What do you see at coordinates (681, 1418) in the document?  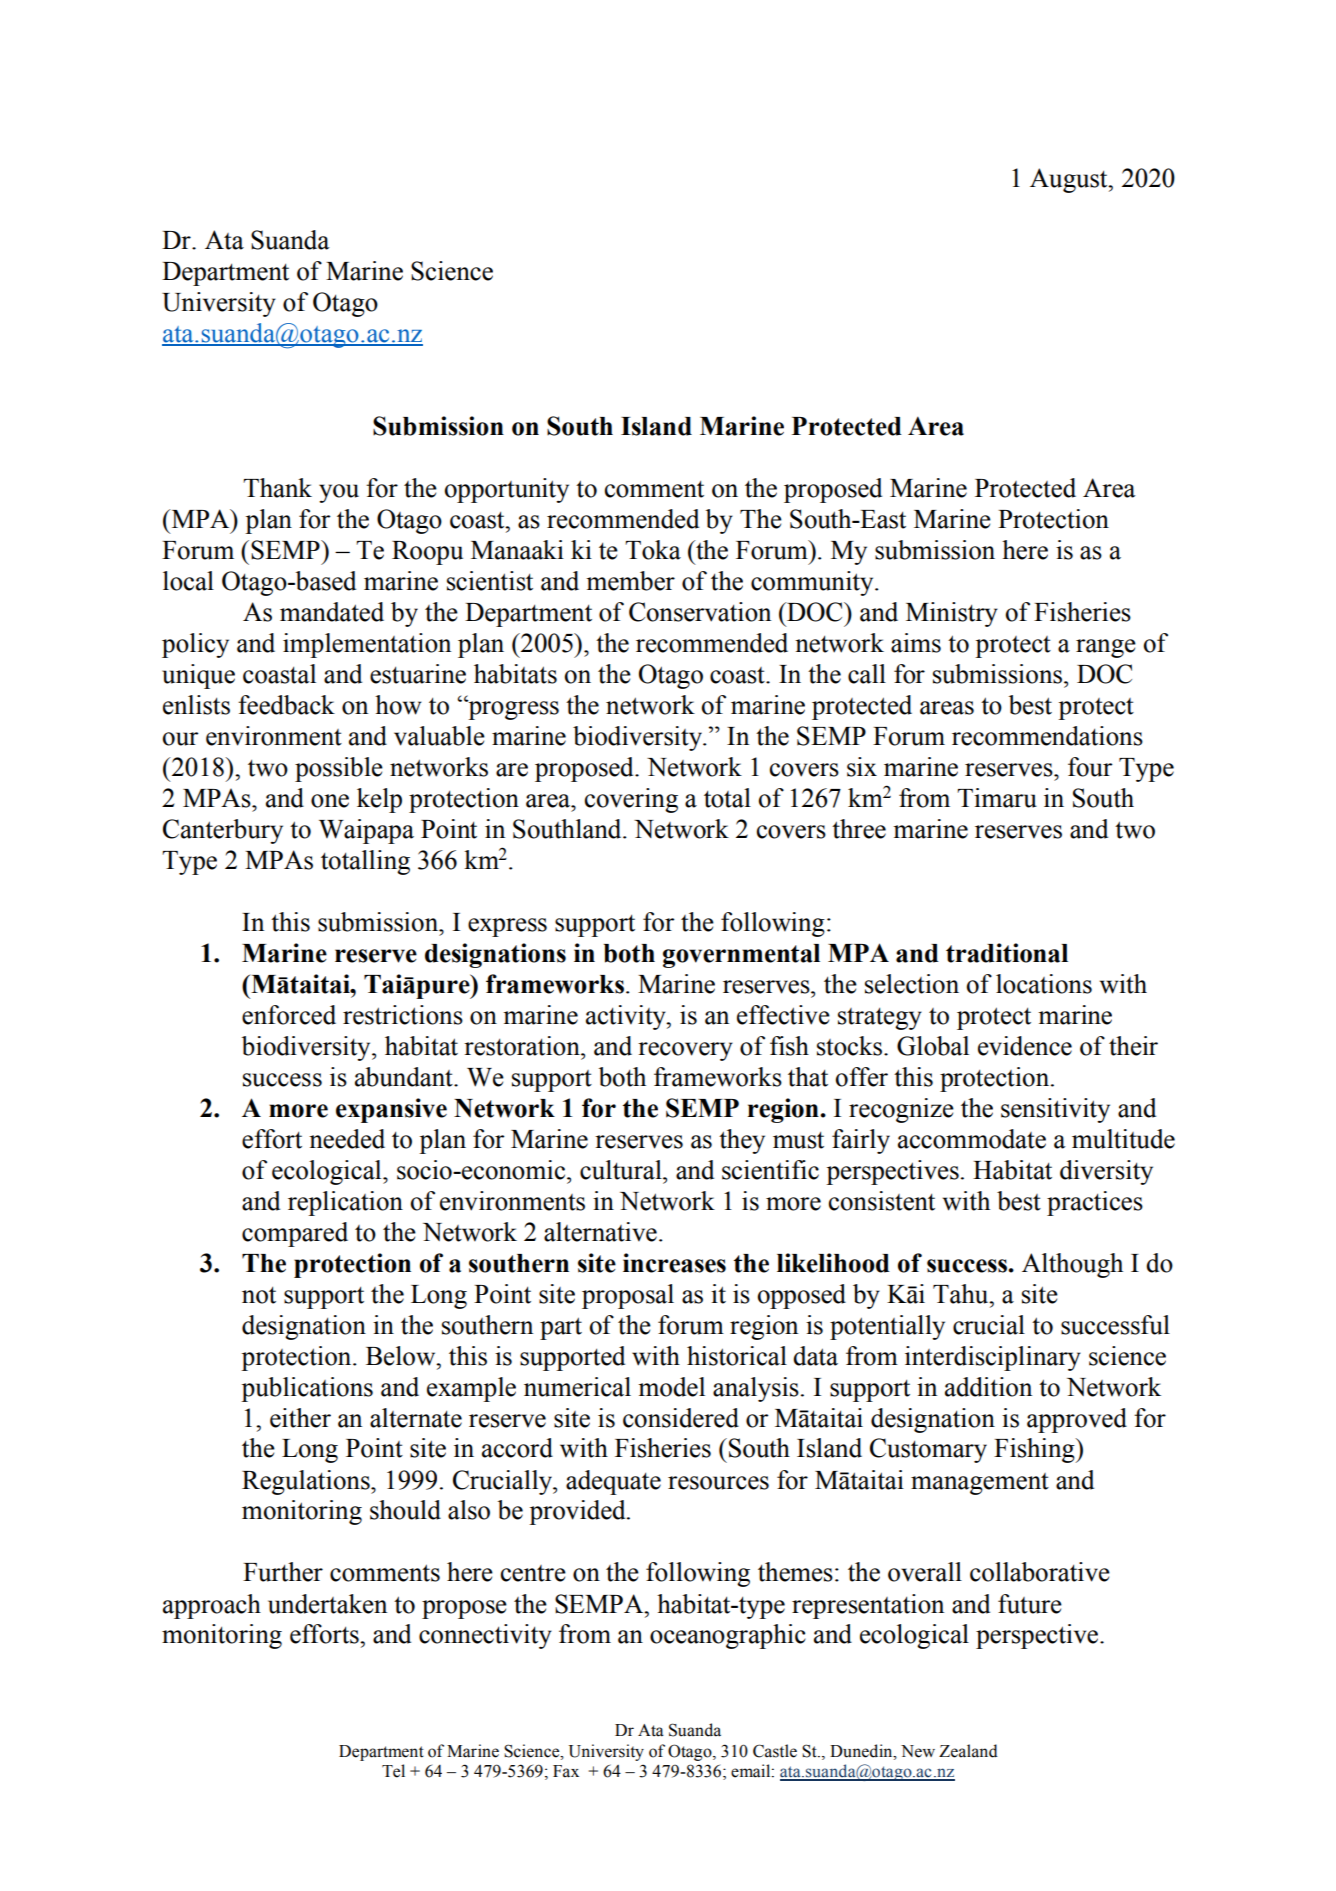 I see `considered` at bounding box center [681, 1418].
